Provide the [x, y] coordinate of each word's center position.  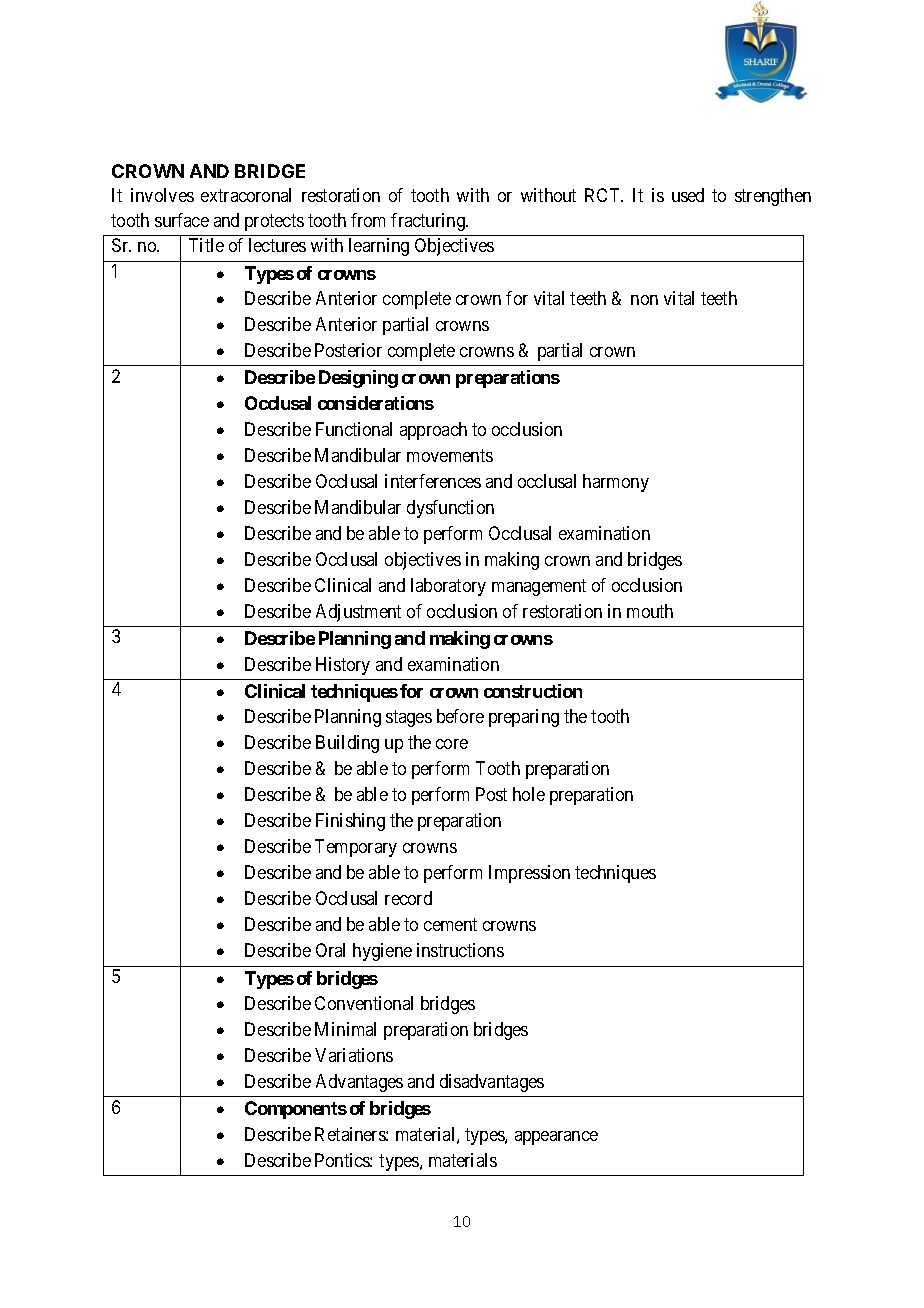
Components [296, 1110]
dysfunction [450, 509]
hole [529, 794]
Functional [354, 429]
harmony [616, 483]
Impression [529, 874]
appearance [556, 1138]
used [688, 195]
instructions [460, 950]
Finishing [350, 822]
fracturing [429, 222]
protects [274, 222]
